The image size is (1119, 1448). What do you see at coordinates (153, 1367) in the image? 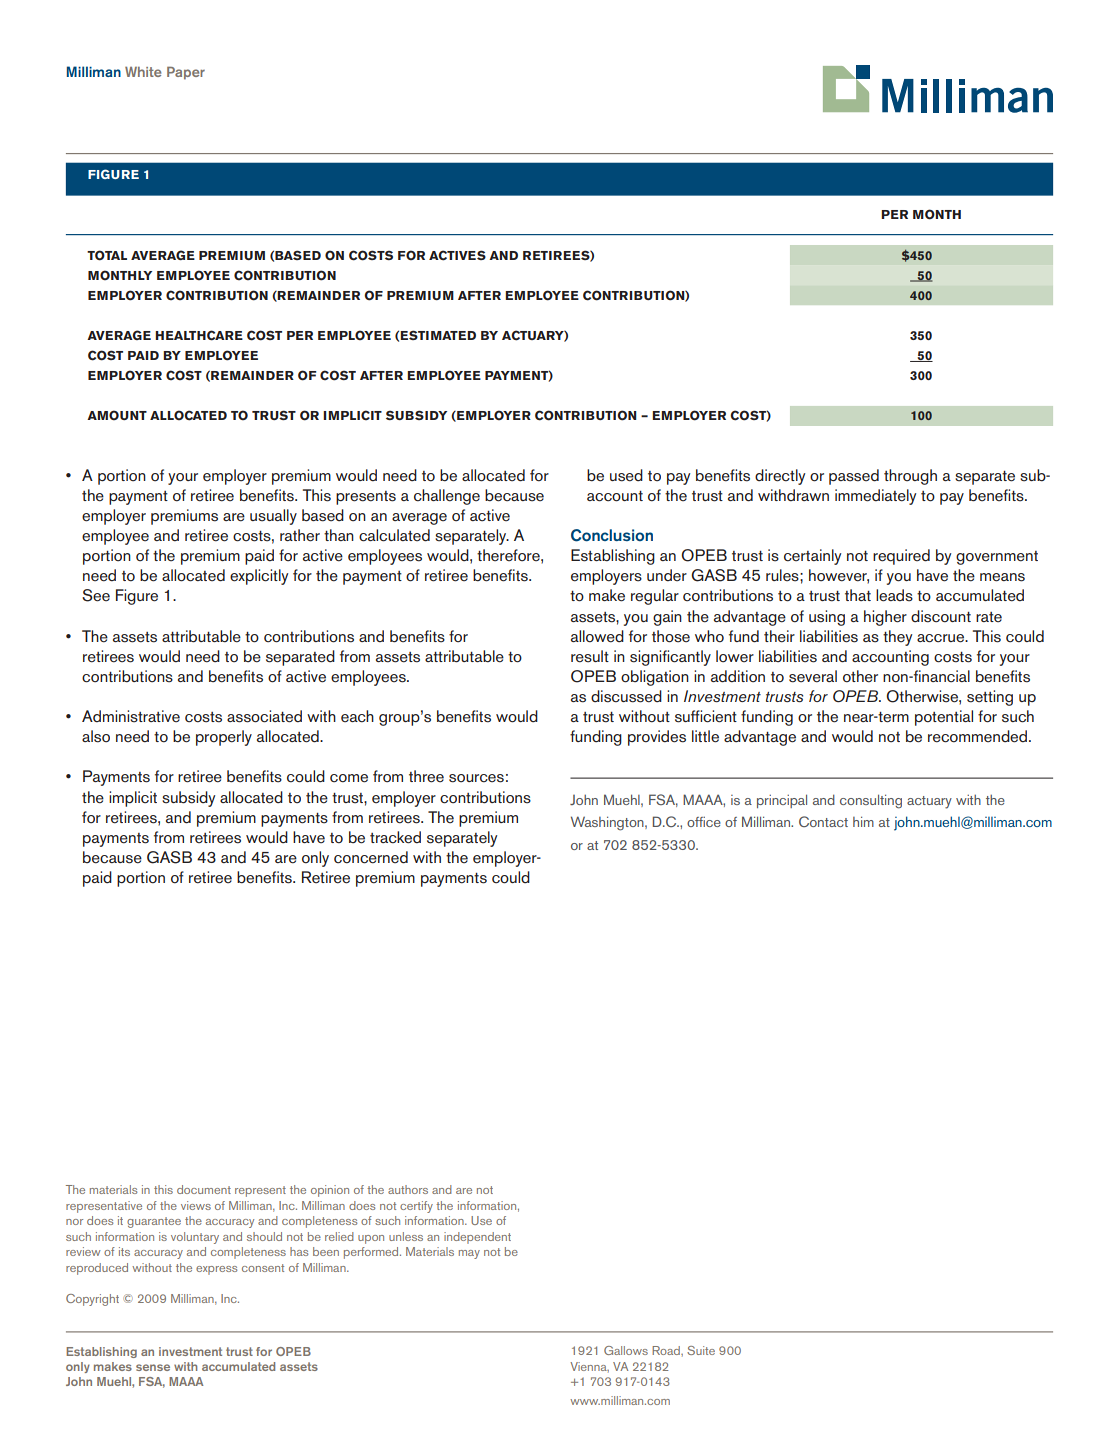
I see `sense` at bounding box center [153, 1367].
